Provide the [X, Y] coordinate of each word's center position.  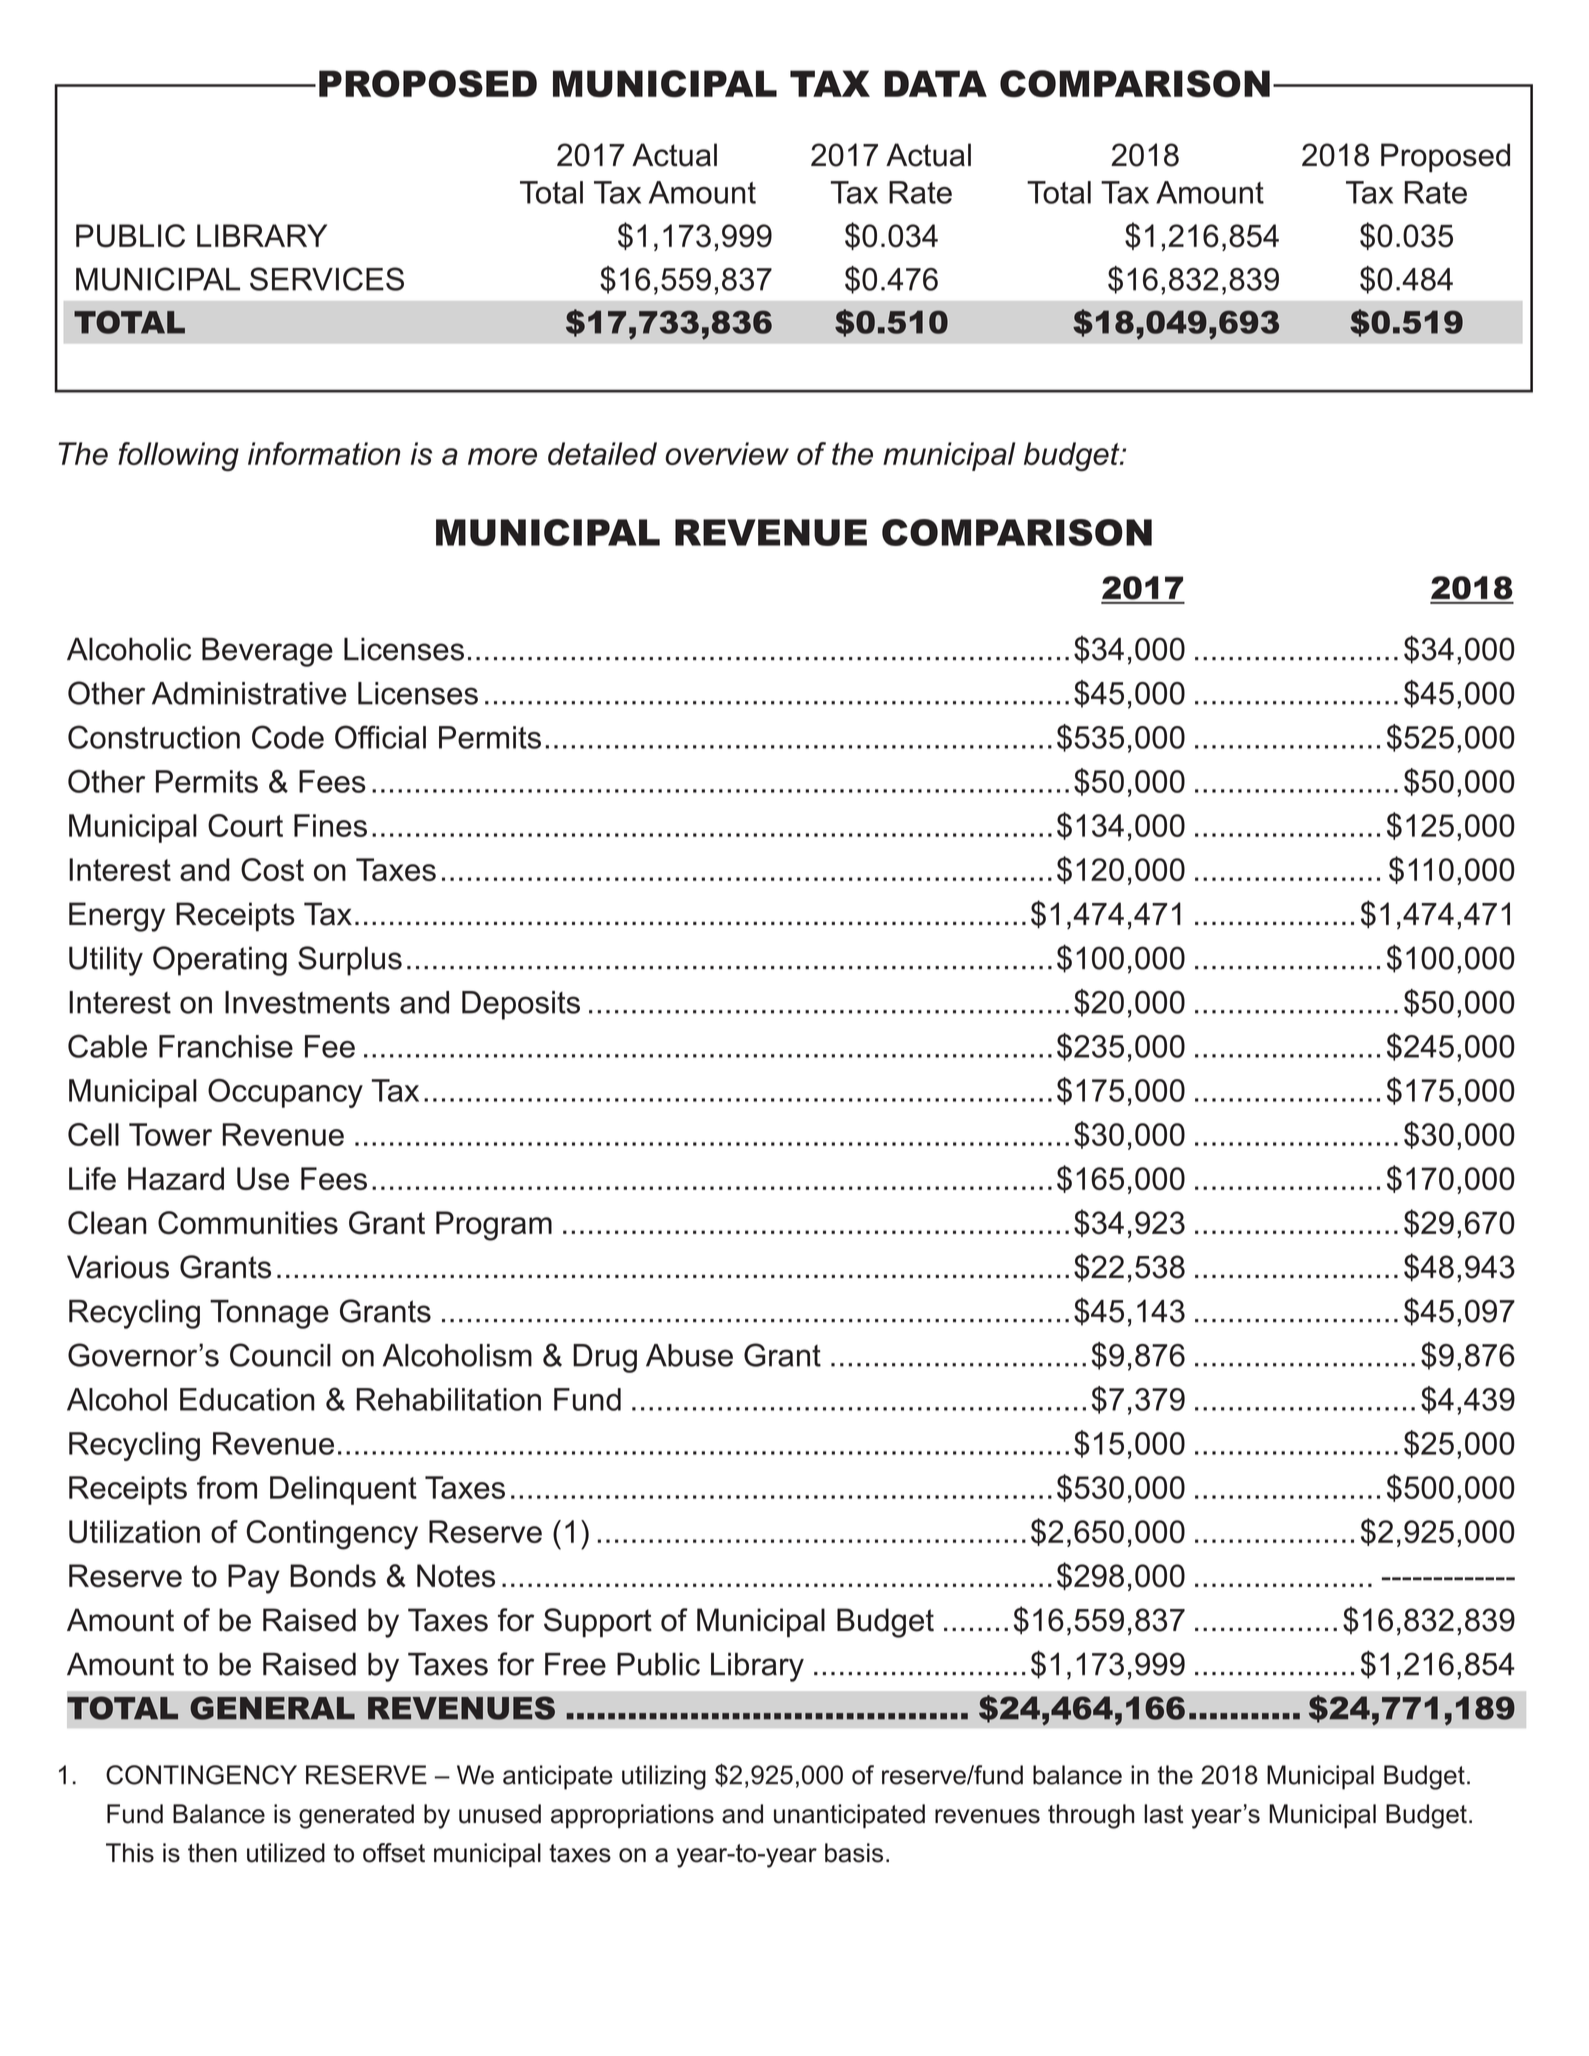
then [212, 1853]
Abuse [689, 1355]
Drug [605, 1358]
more [502, 456]
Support [598, 1623]
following [178, 457]
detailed [602, 453]
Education [247, 1399]
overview [727, 453]
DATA [935, 83]
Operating [220, 961]
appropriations [632, 1816]
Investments [307, 1002]
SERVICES [327, 279]
